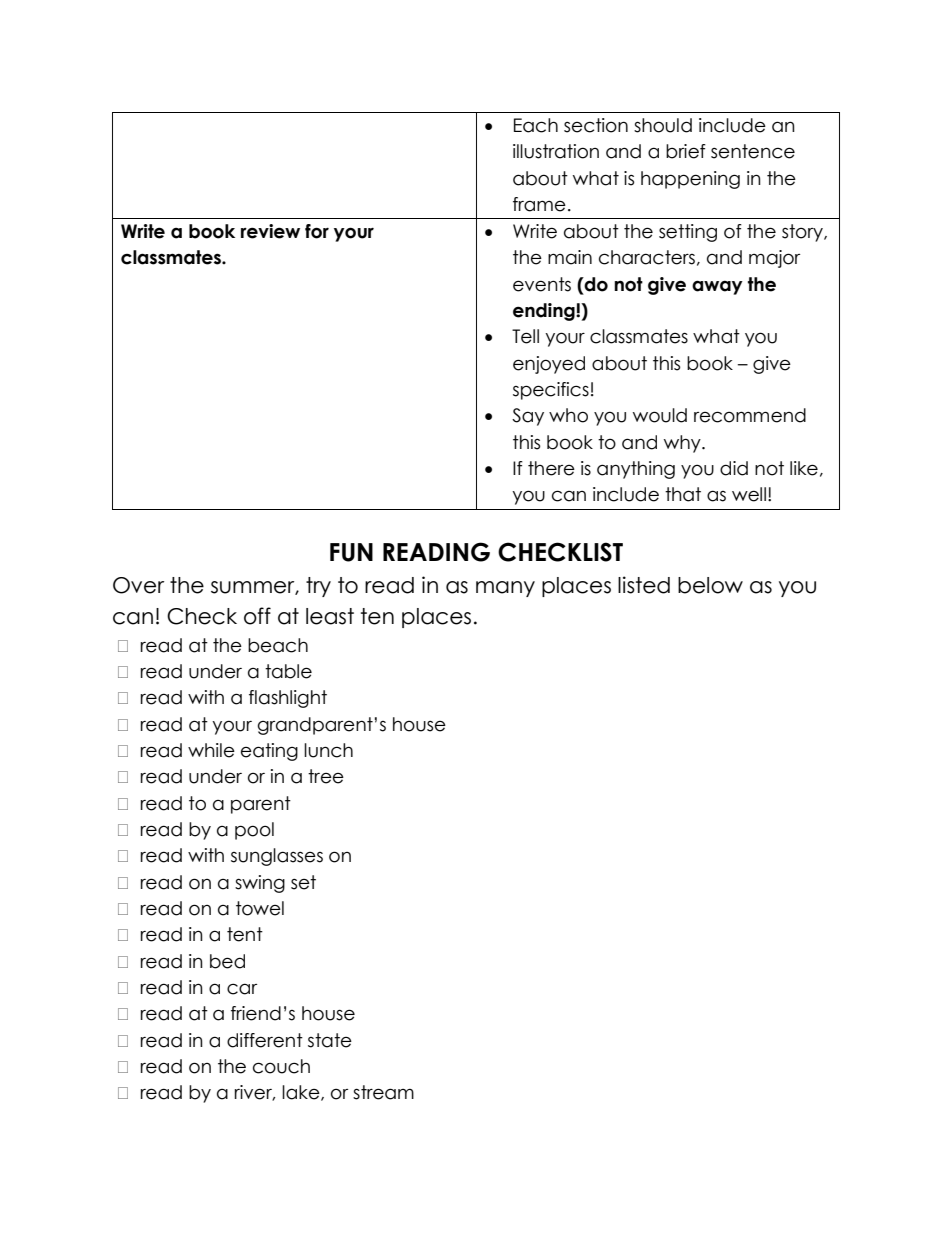 The image size is (952, 1233). What do you see at coordinates (265, 1040) in the screenshot?
I see `different` at bounding box center [265, 1040].
